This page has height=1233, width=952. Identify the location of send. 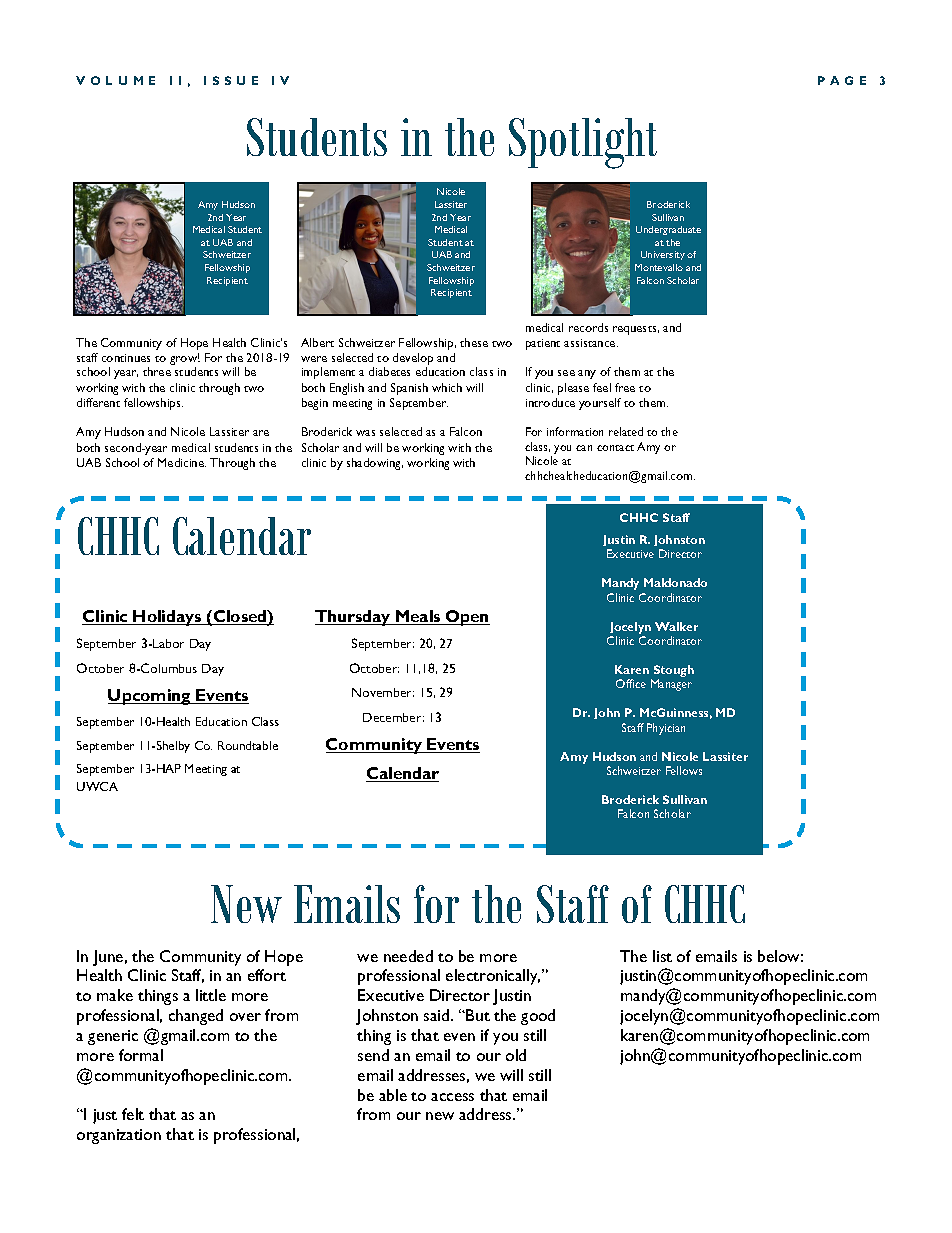
(373, 1055).
